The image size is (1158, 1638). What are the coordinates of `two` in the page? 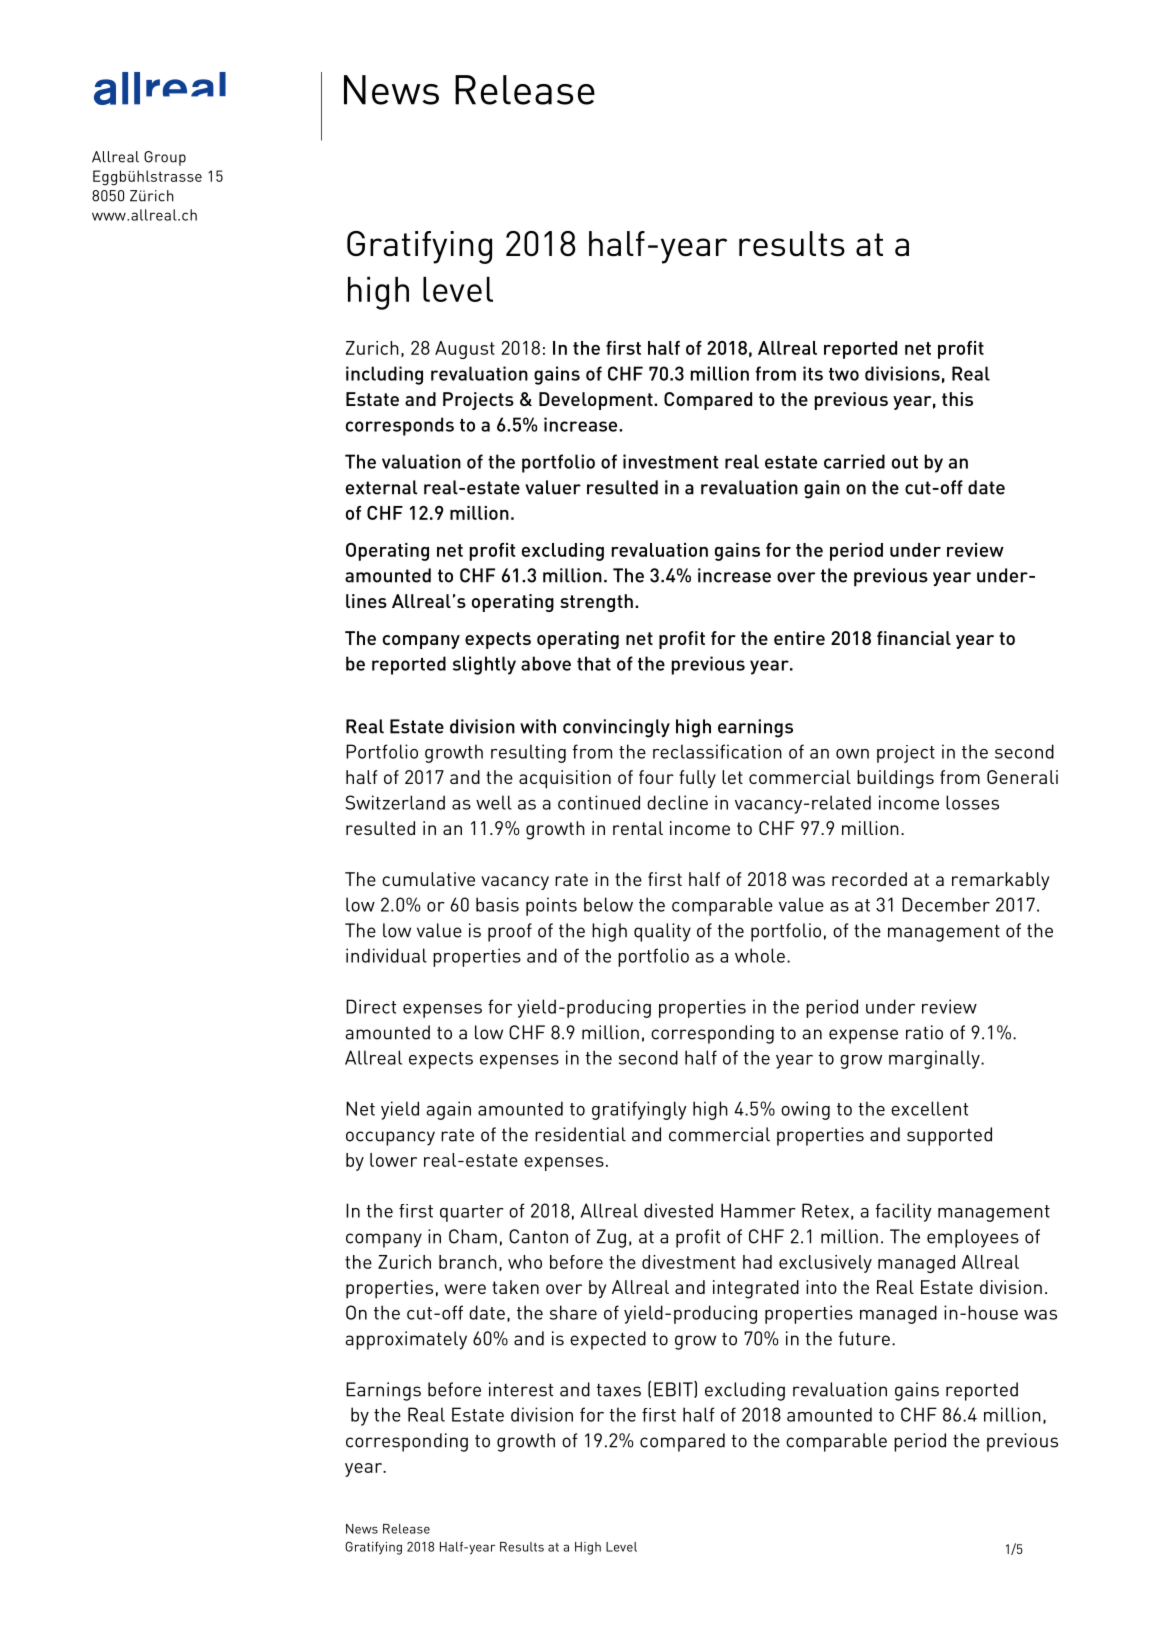 It's located at (844, 374).
